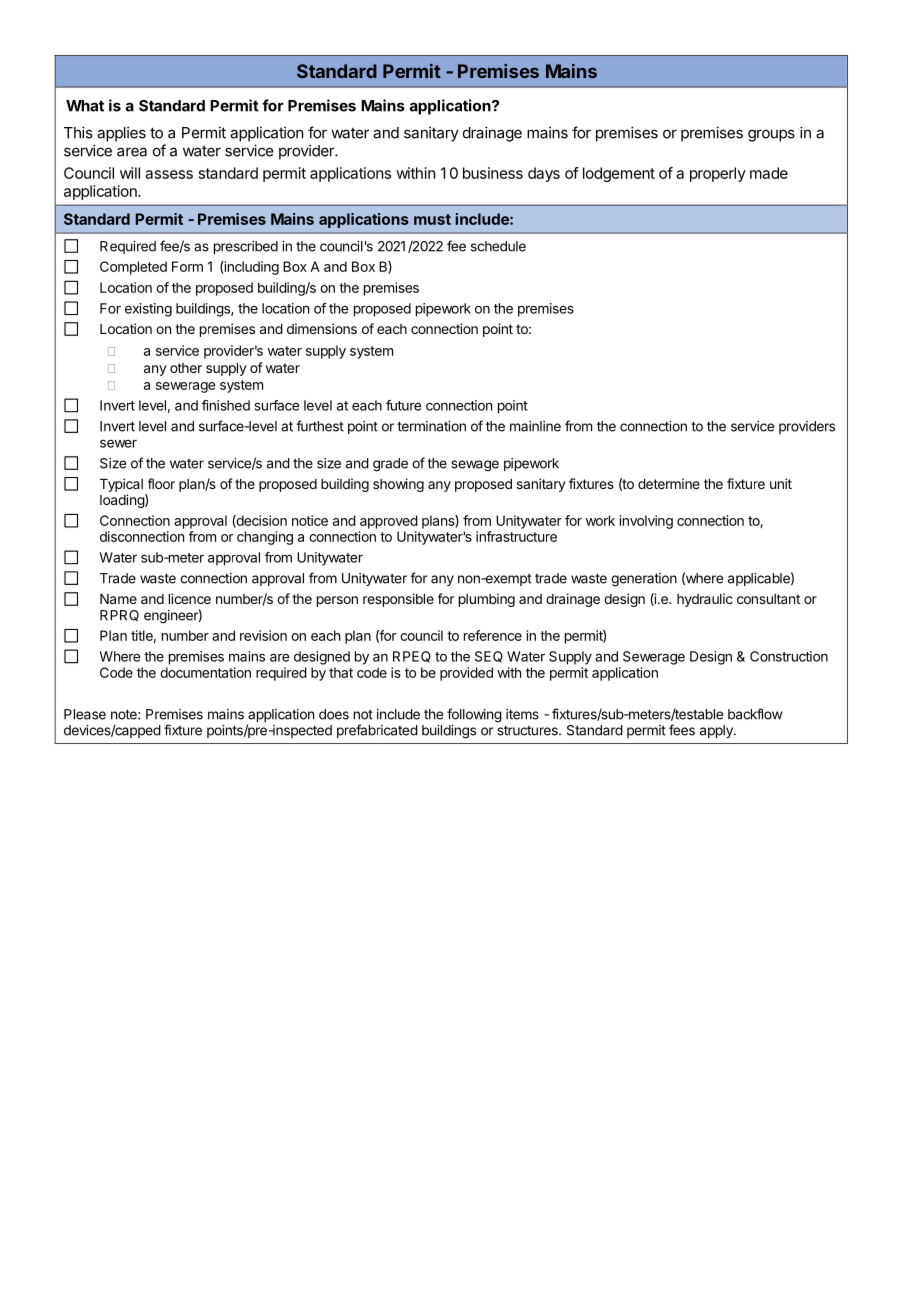 The height and width of the page is (1308, 924). I want to click on fees, so click(682, 730).
